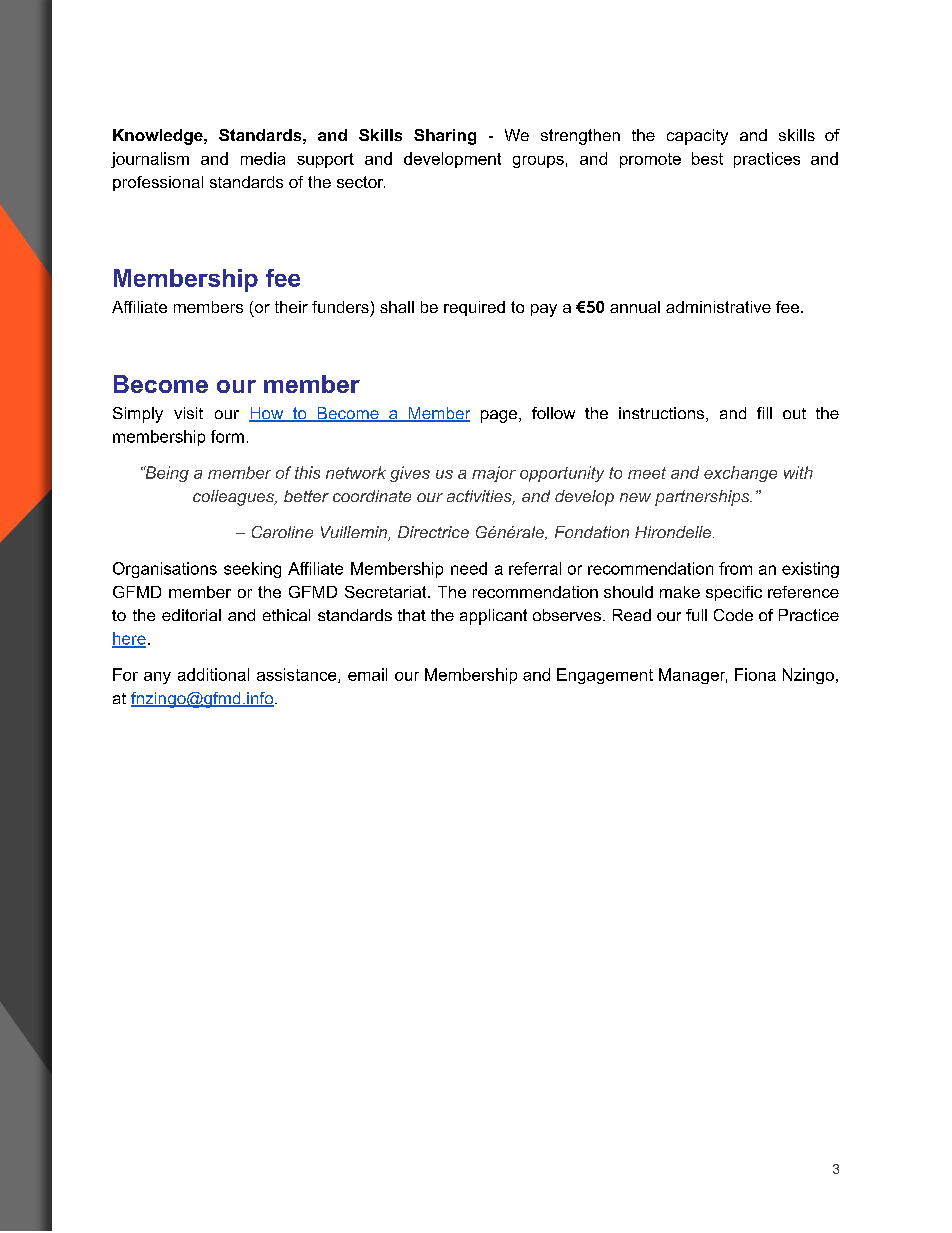 The height and width of the document is (1233, 952). What do you see at coordinates (474, 308) in the document?
I see `required` at bounding box center [474, 308].
